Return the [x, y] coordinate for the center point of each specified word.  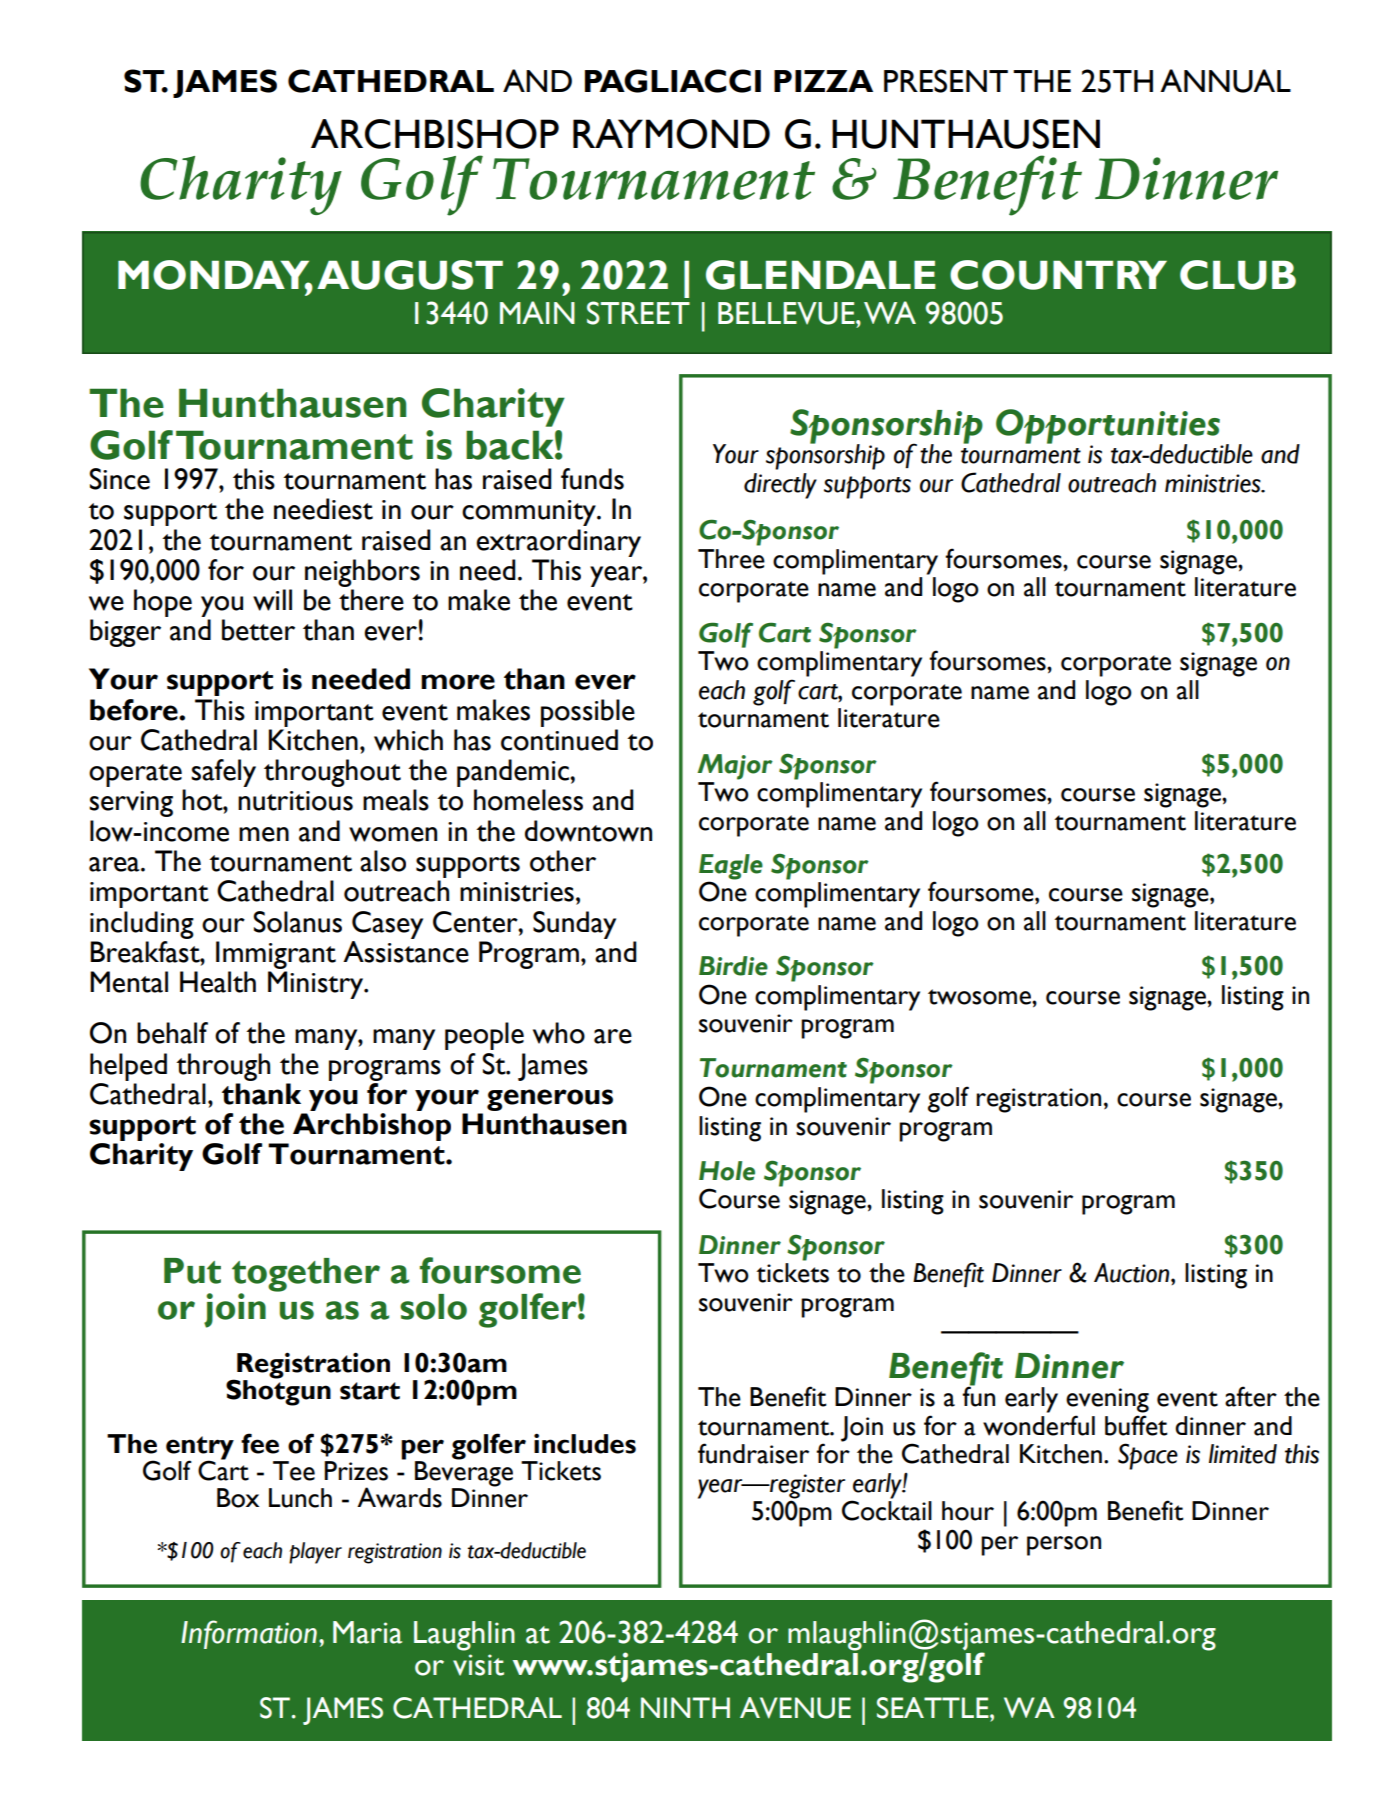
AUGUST [410, 275]
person [1064, 1546]
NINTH [685, 1707]
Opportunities [1109, 427]
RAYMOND [671, 134]
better [258, 630]
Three [731, 559]
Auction [1133, 1273]
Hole [727, 1171]
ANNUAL [1225, 81]
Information [249, 1634]
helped [128, 1067]
